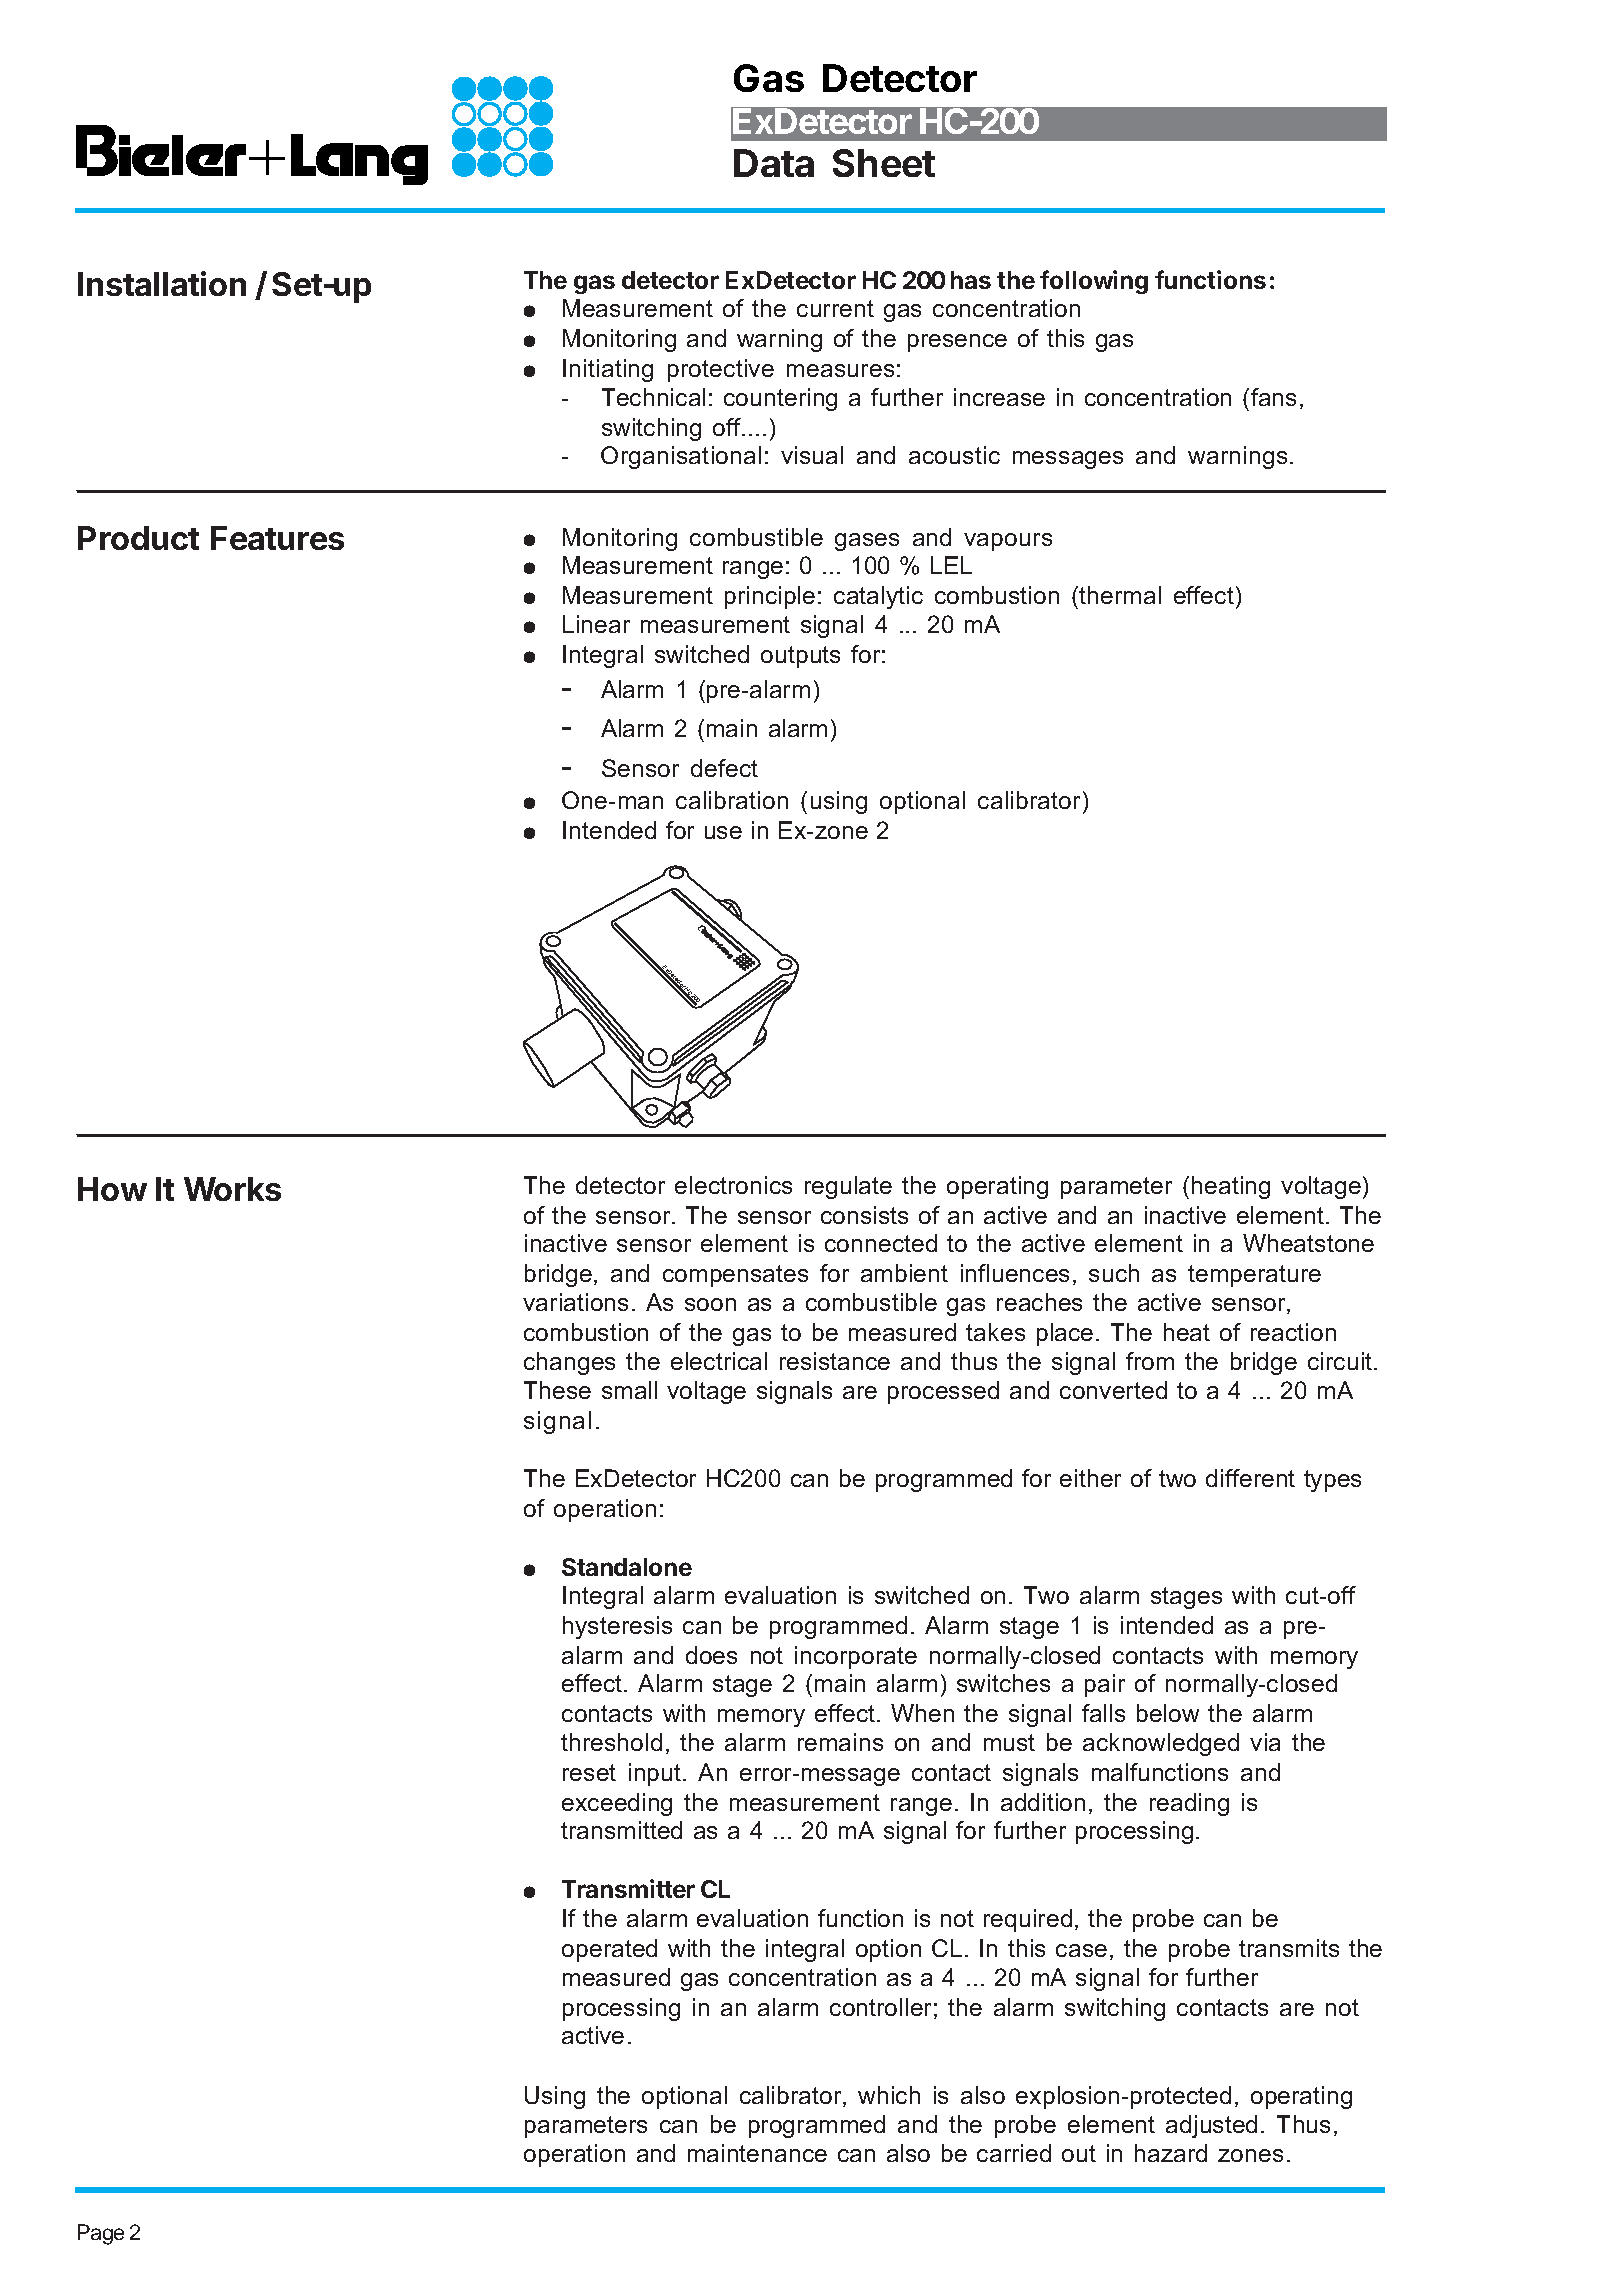  What do you see at coordinates (1094, 282) in the screenshot?
I see `following` at bounding box center [1094, 282].
